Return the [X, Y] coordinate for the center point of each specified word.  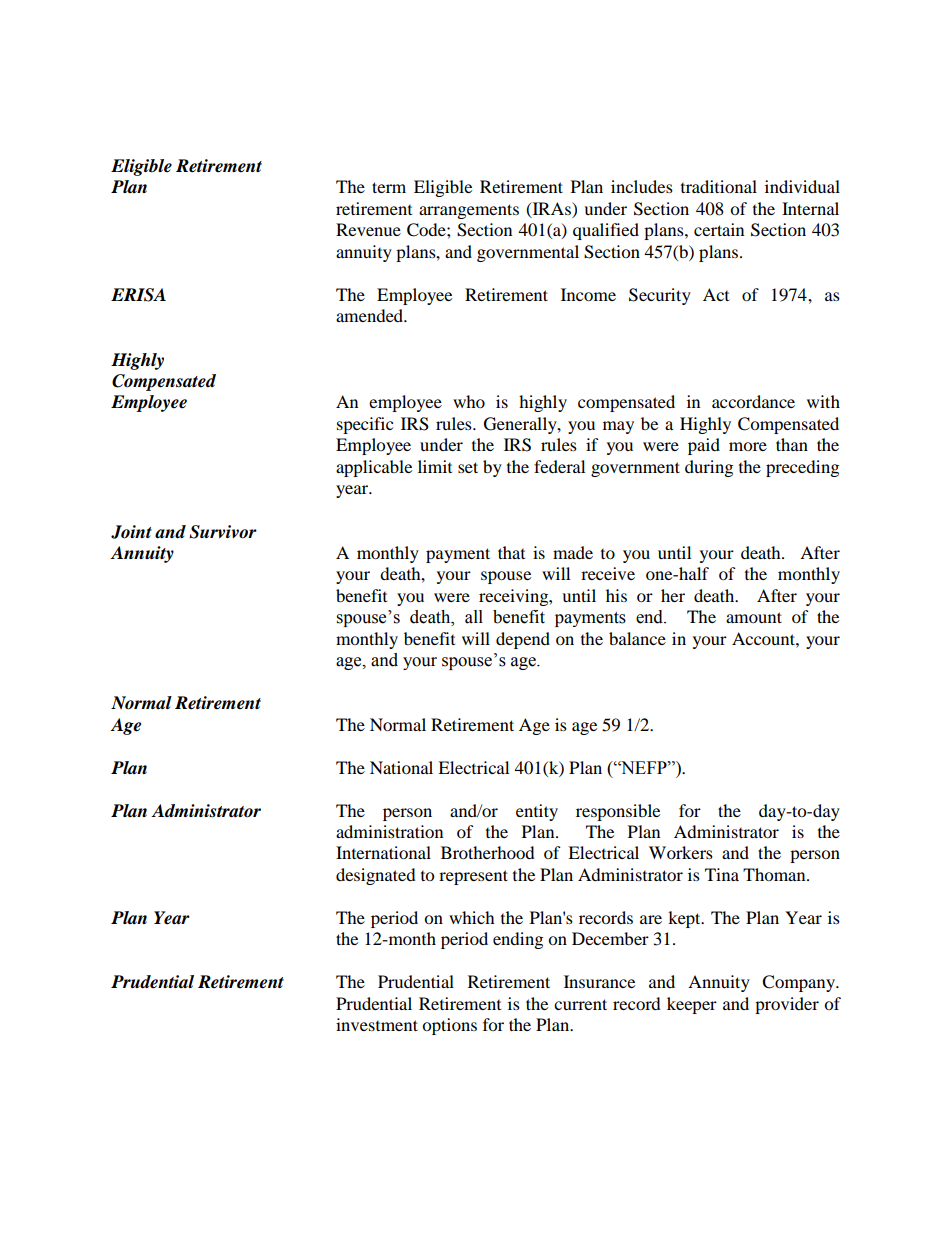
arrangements [469, 211]
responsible [618, 812]
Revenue [368, 229]
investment [377, 1024]
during [709, 468]
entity [537, 812]
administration [389, 831]
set [468, 467]
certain [719, 229]
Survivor [223, 532]
